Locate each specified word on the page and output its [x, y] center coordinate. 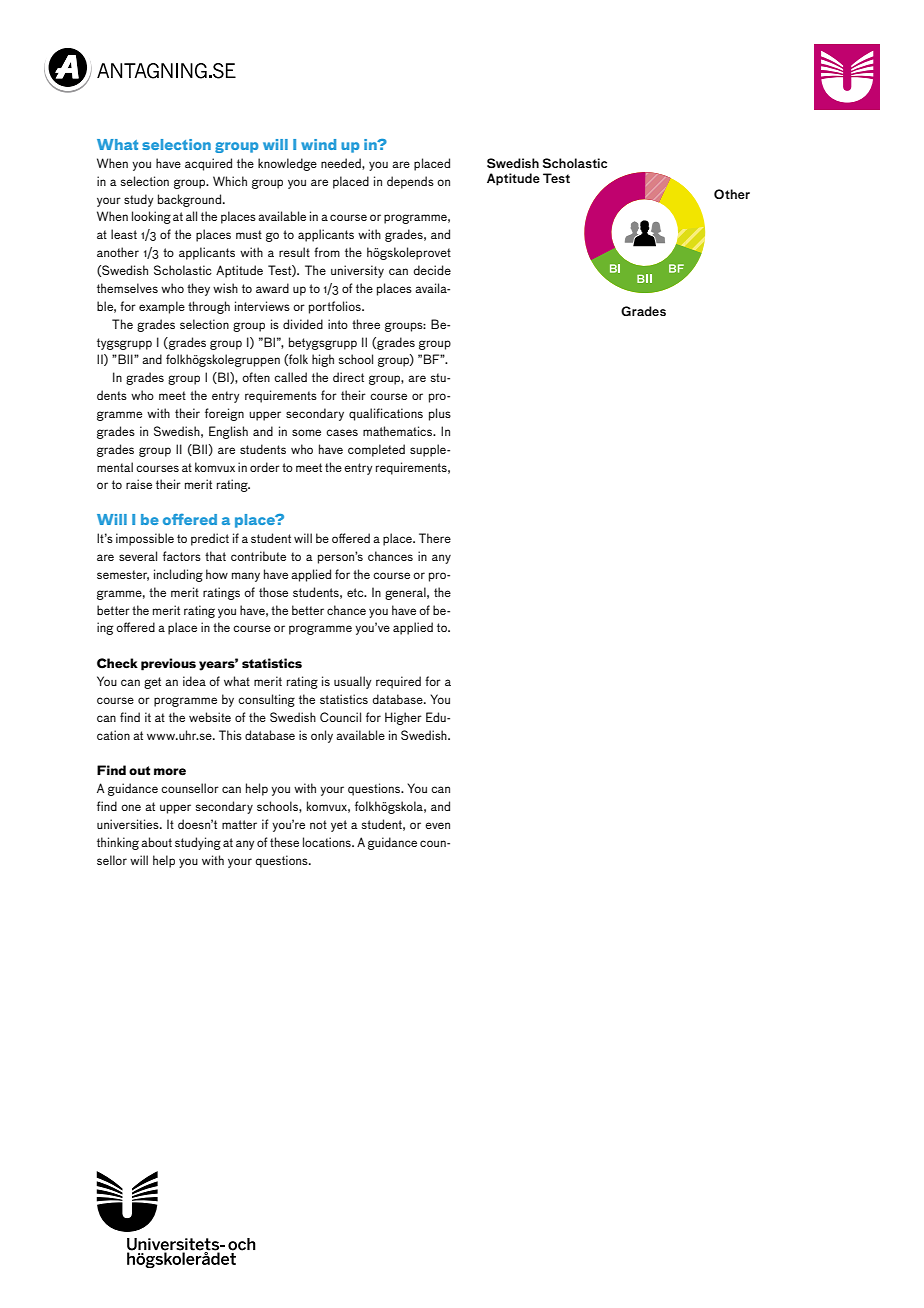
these [284, 842]
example [162, 307]
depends [410, 182]
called [290, 377]
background [189, 200]
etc [356, 592]
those [273, 592]
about [156, 842]
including [178, 575]
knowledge [287, 164]
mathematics [399, 431]
